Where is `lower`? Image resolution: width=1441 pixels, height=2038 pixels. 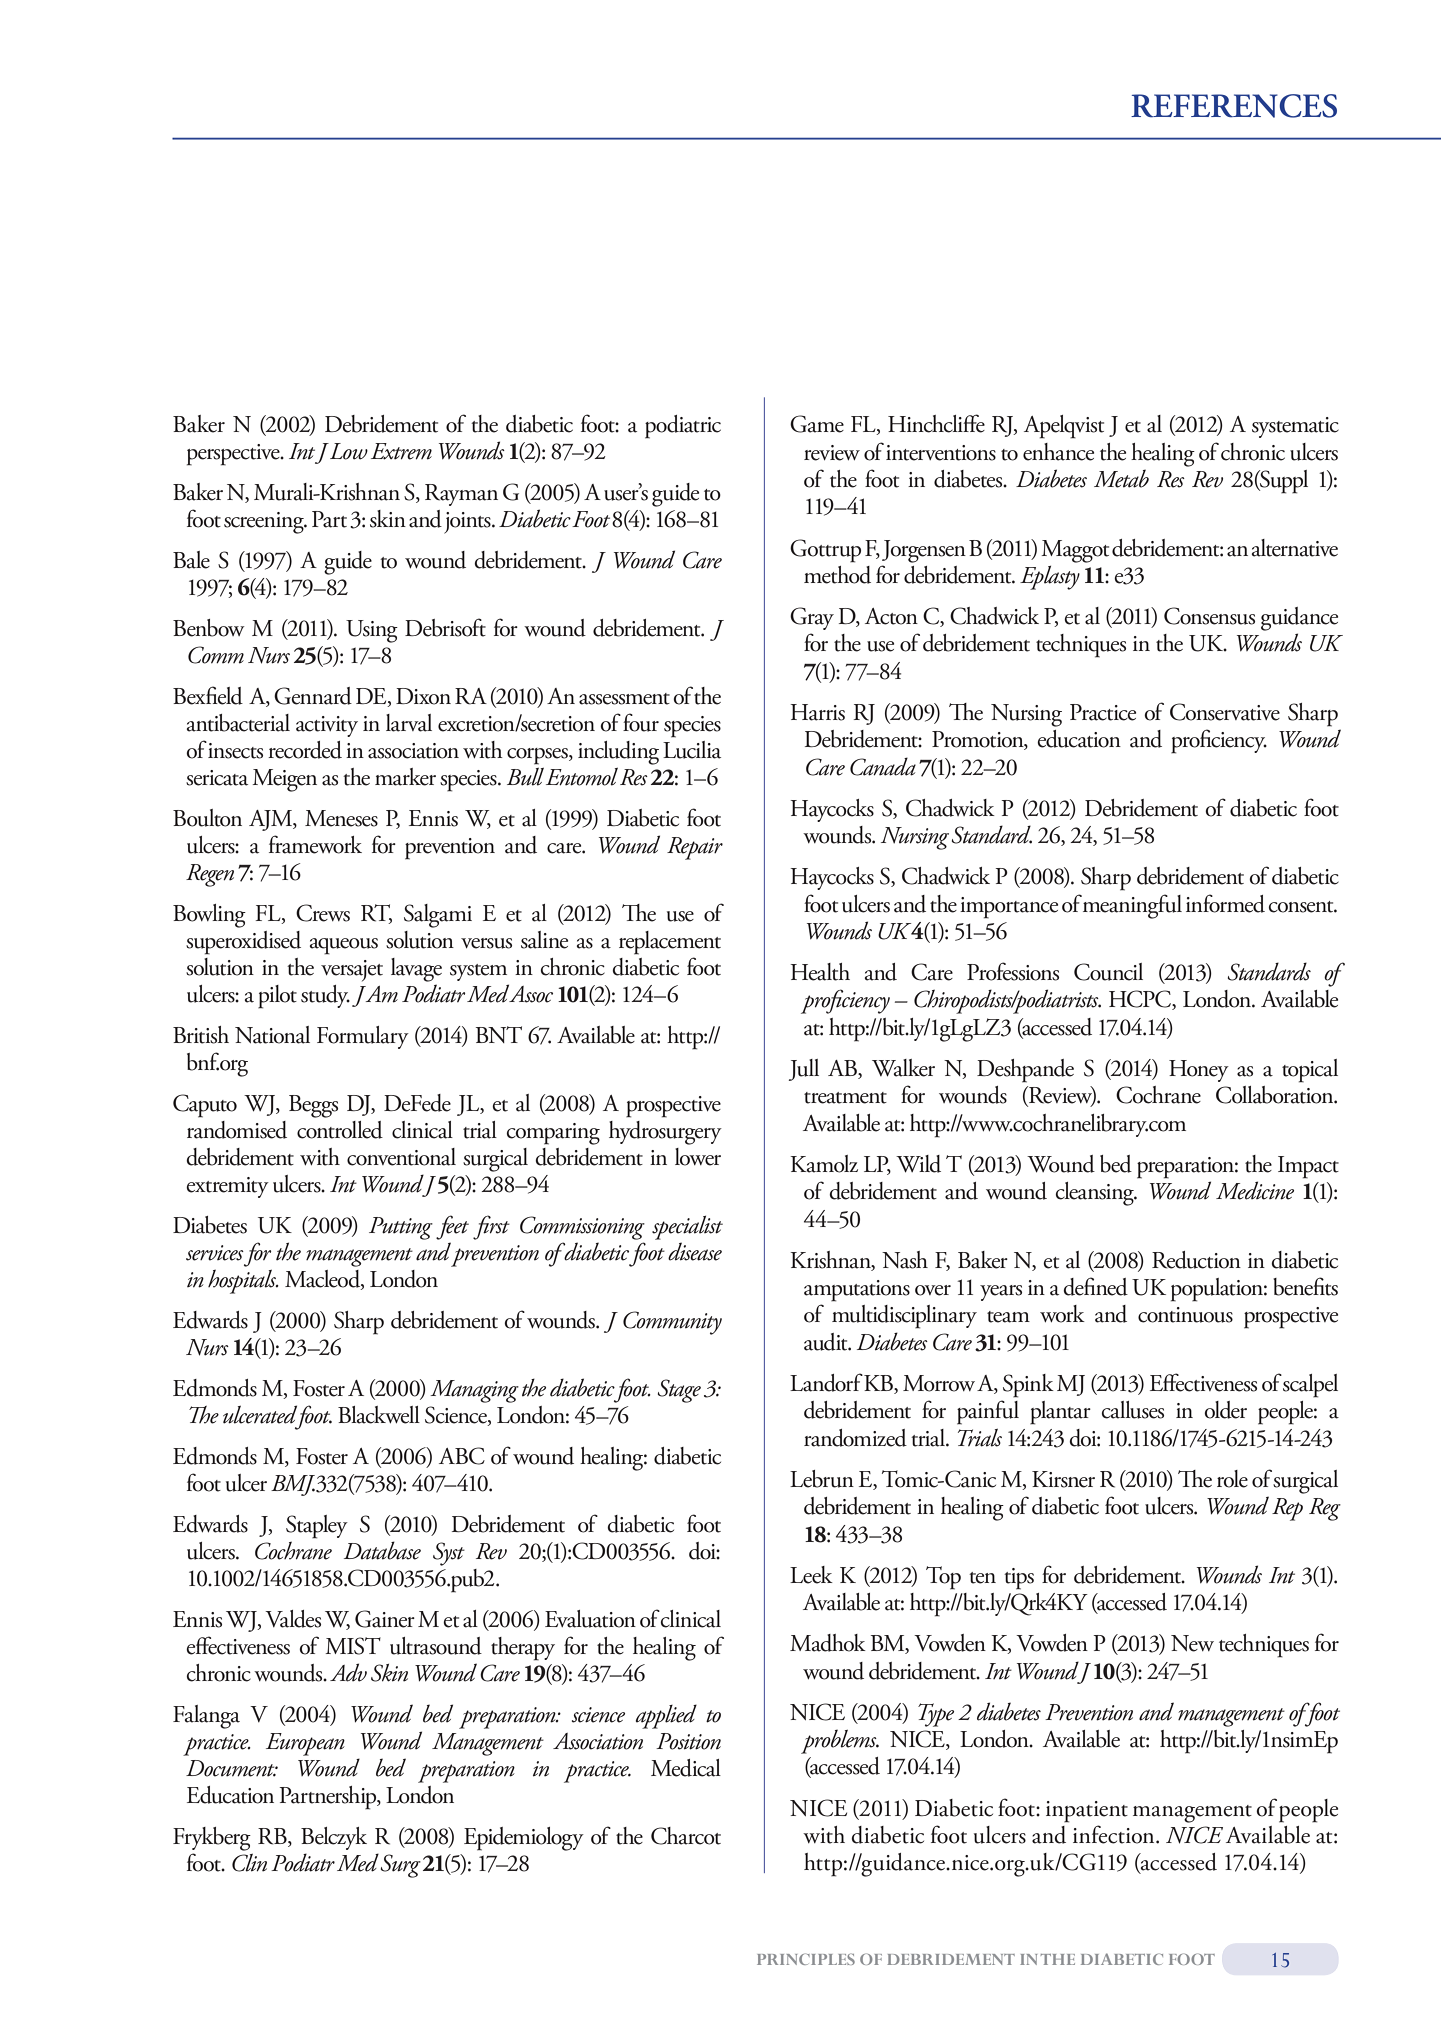 lower is located at coordinates (698, 1157).
